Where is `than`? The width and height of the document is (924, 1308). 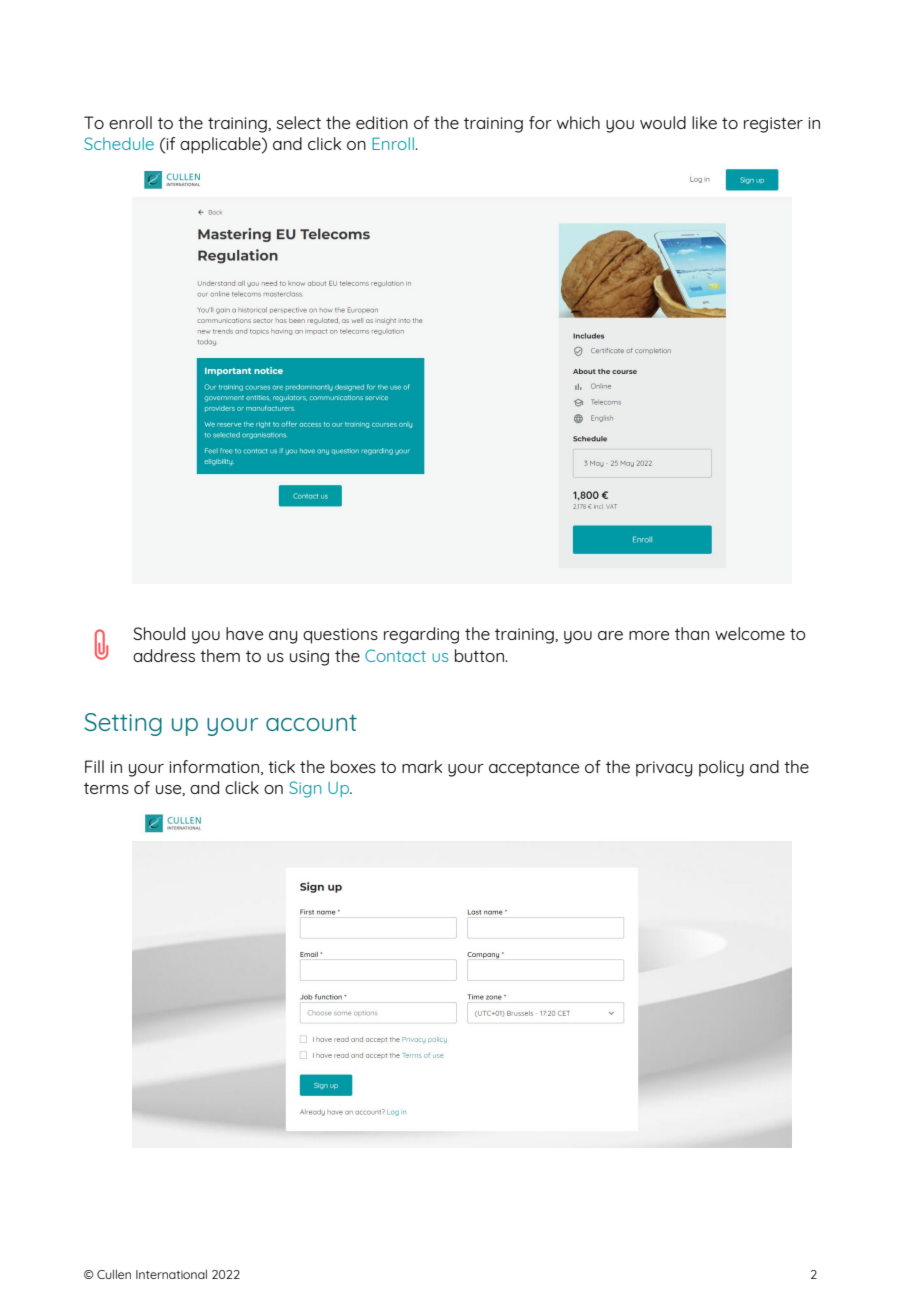
than is located at coordinates (692, 633).
